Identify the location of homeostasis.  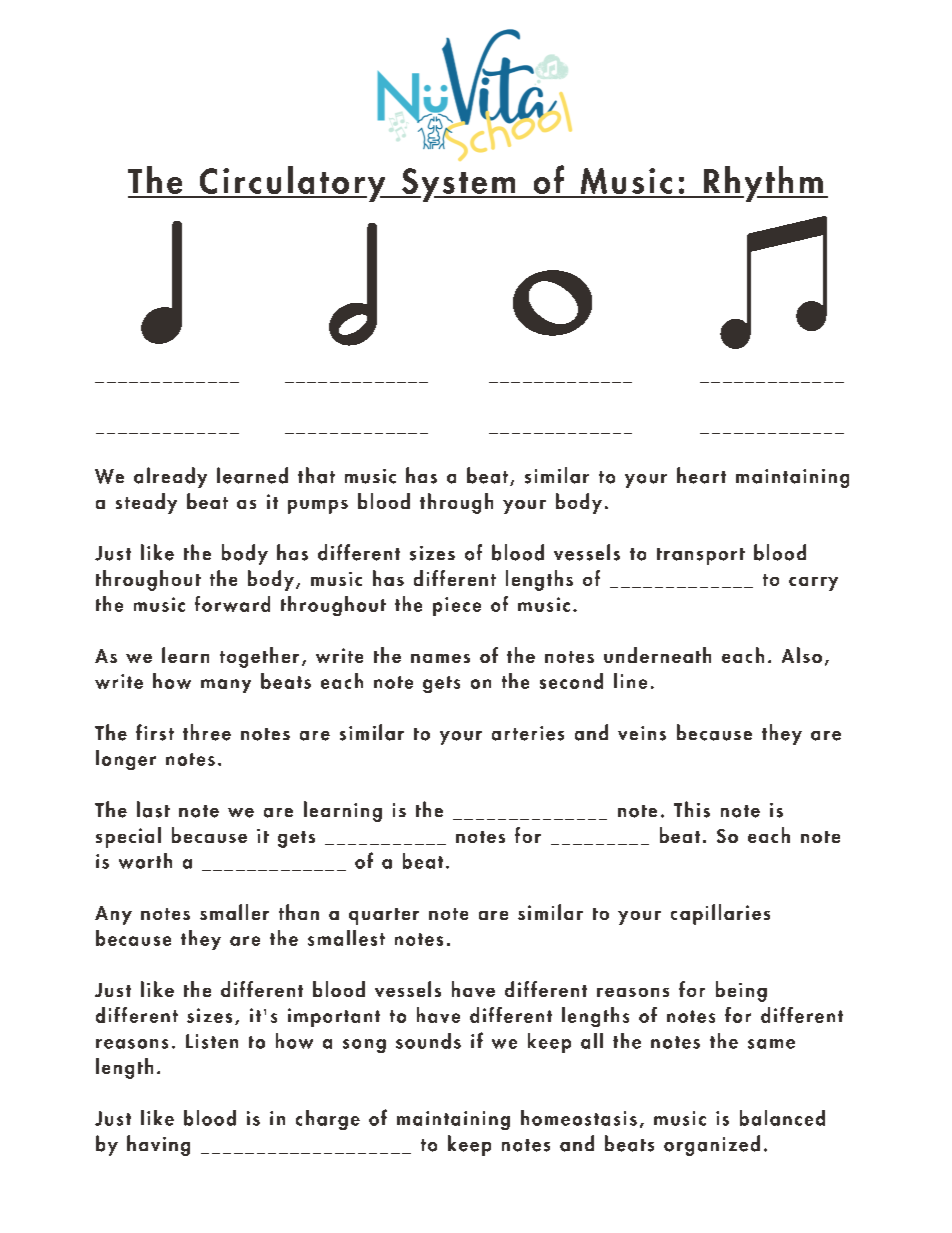
(579, 1118).
